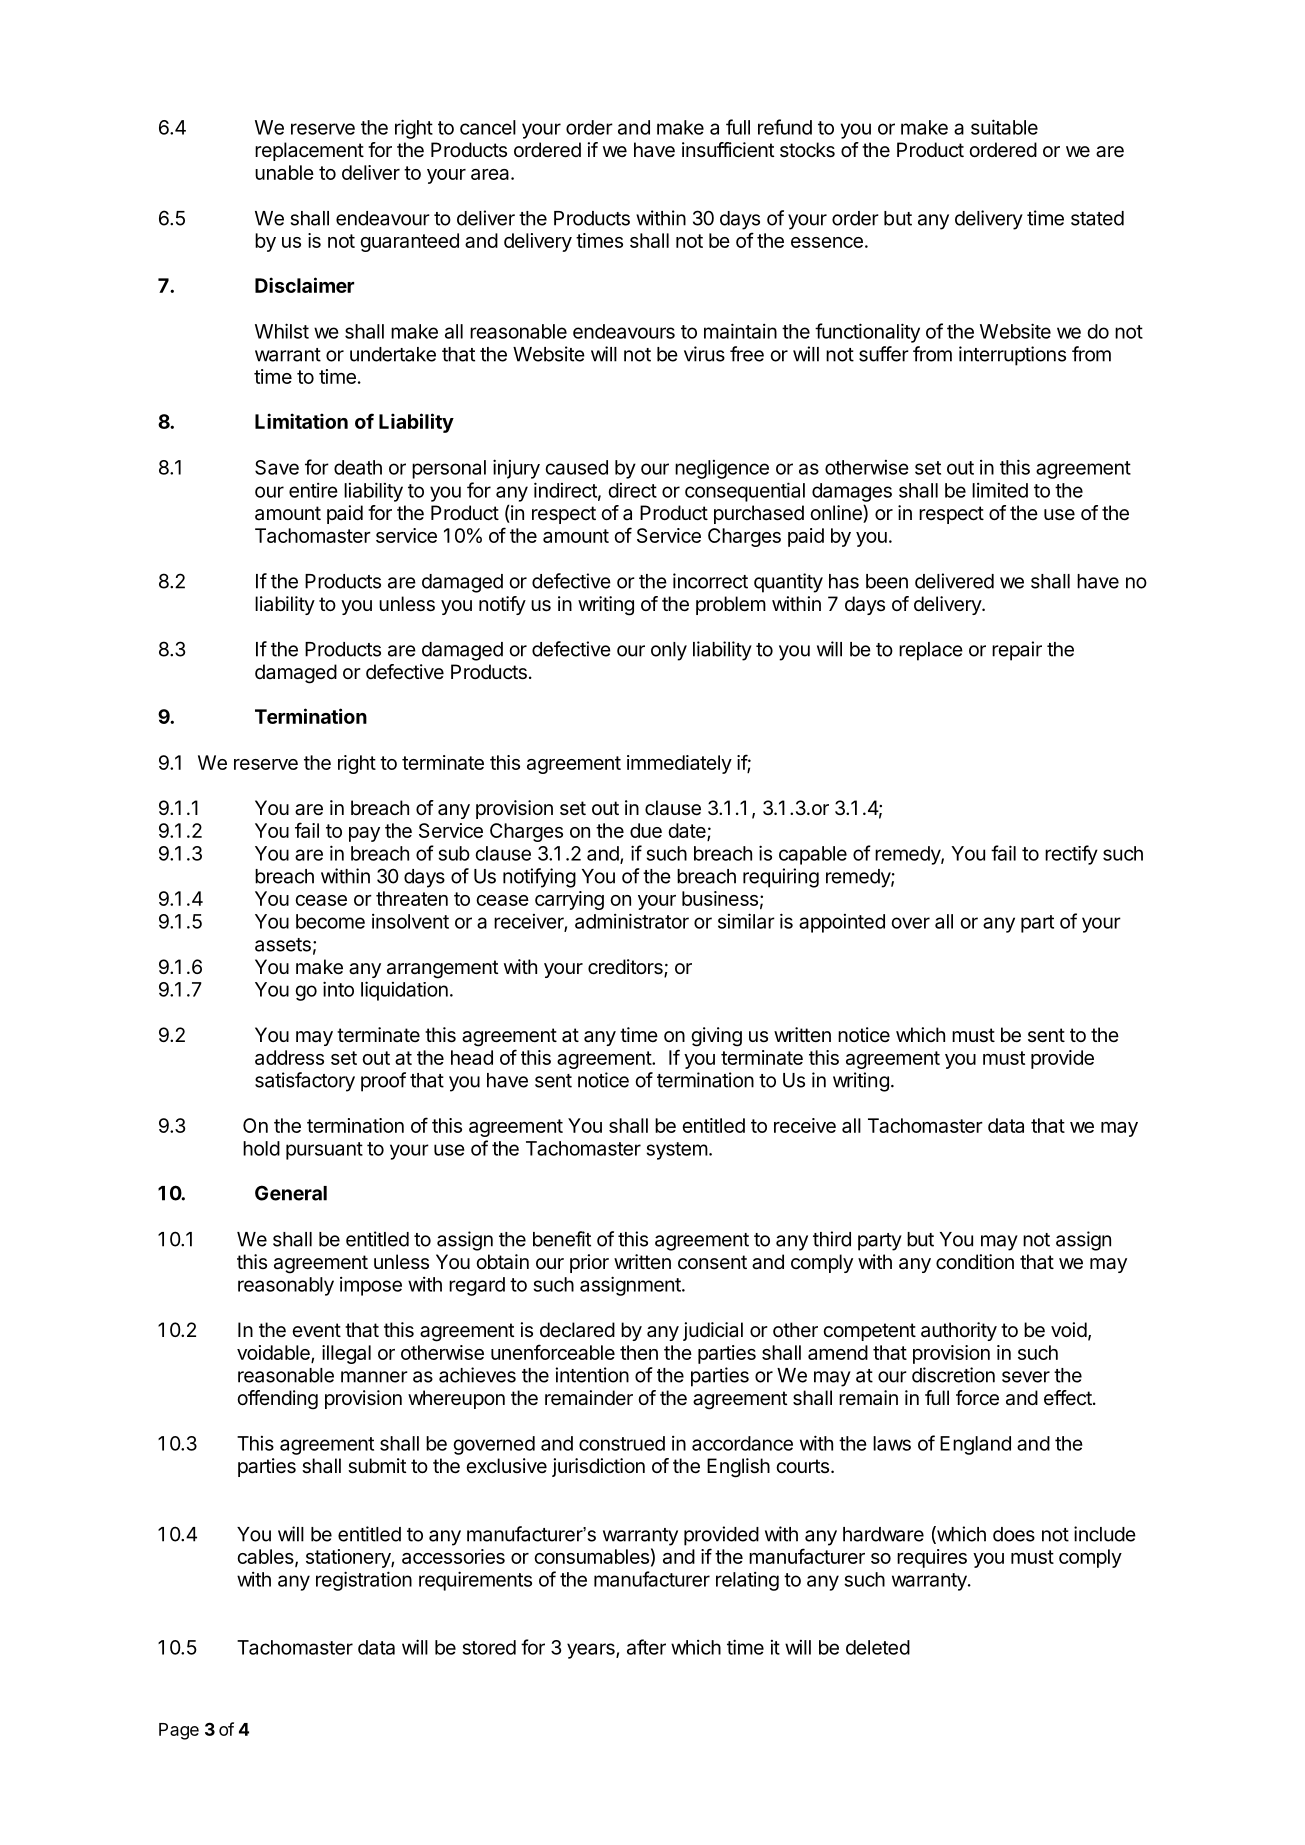 The width and height of the screenshot is (1305, 1845). Describe the element at coordinates (286, 1286) in the screenshot. I see `reasonably` at that location.
